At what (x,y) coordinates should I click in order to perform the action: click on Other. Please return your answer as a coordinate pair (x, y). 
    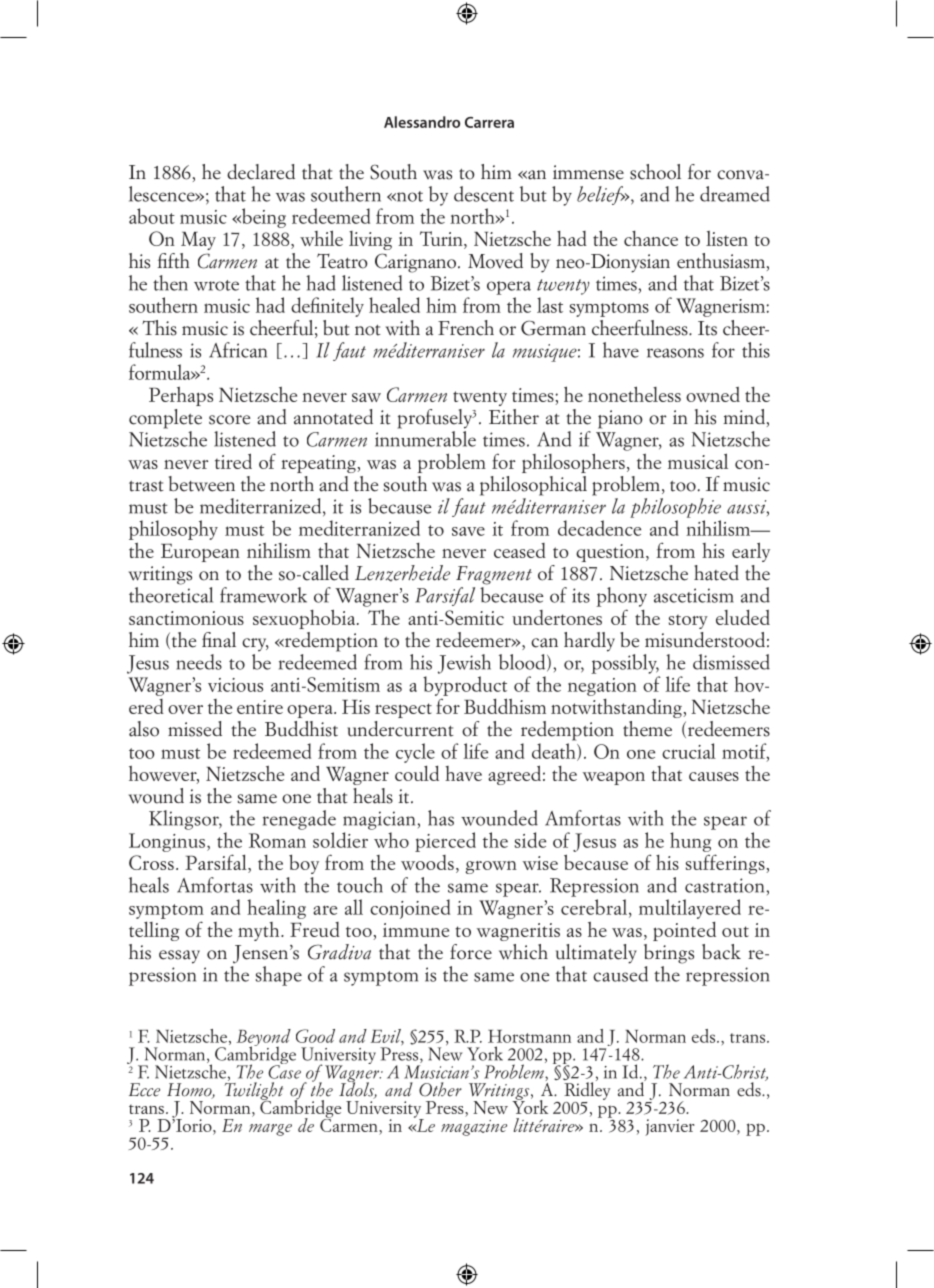
    Looking at the image, I should click on (440, 1089).
